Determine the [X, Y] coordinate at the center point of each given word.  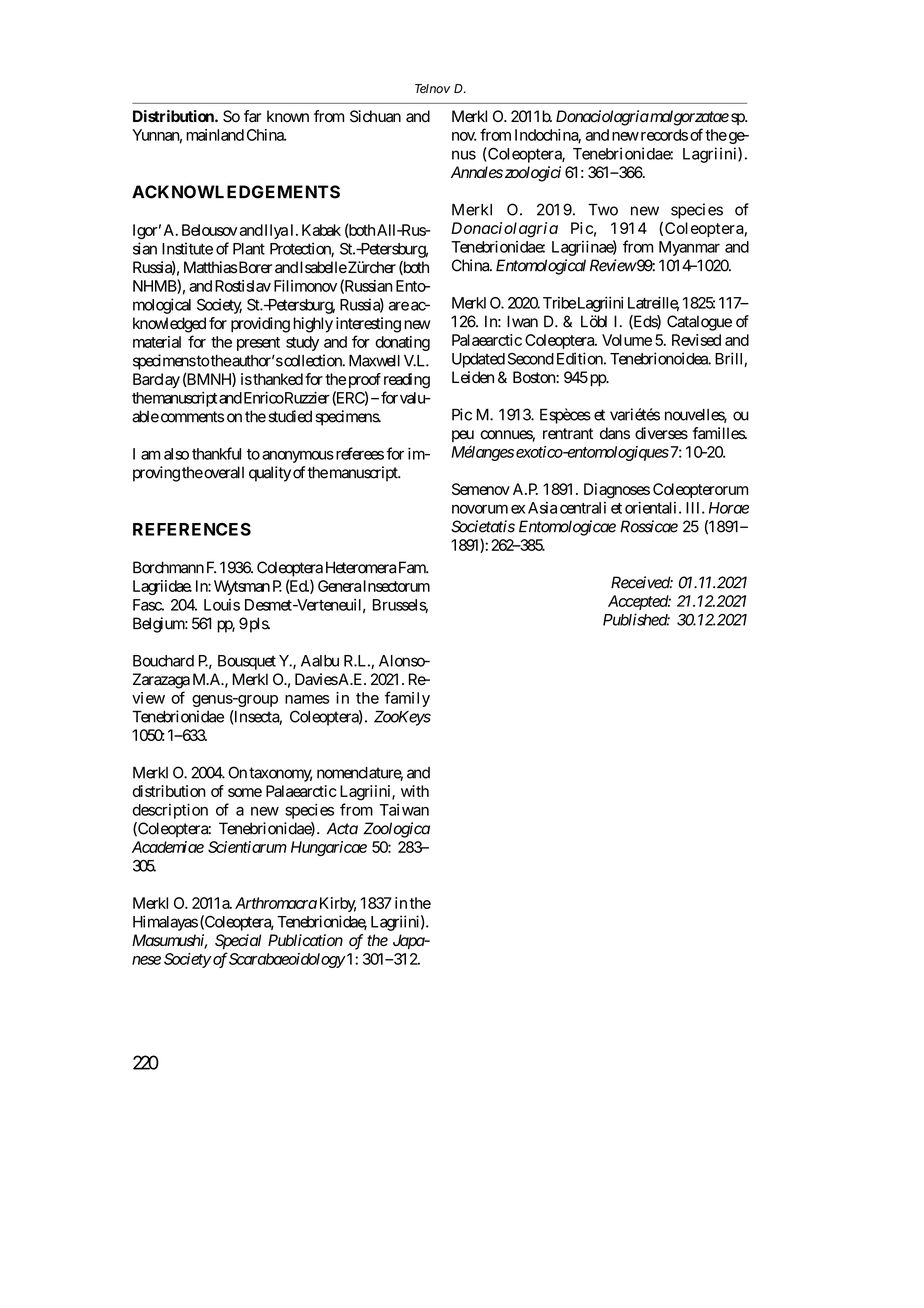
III [694, 508]
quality [270, 474]
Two [603, 210]
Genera [339, 586]
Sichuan [375, 116]
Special [238, 942]
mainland [215, 135]
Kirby [338, 904]
